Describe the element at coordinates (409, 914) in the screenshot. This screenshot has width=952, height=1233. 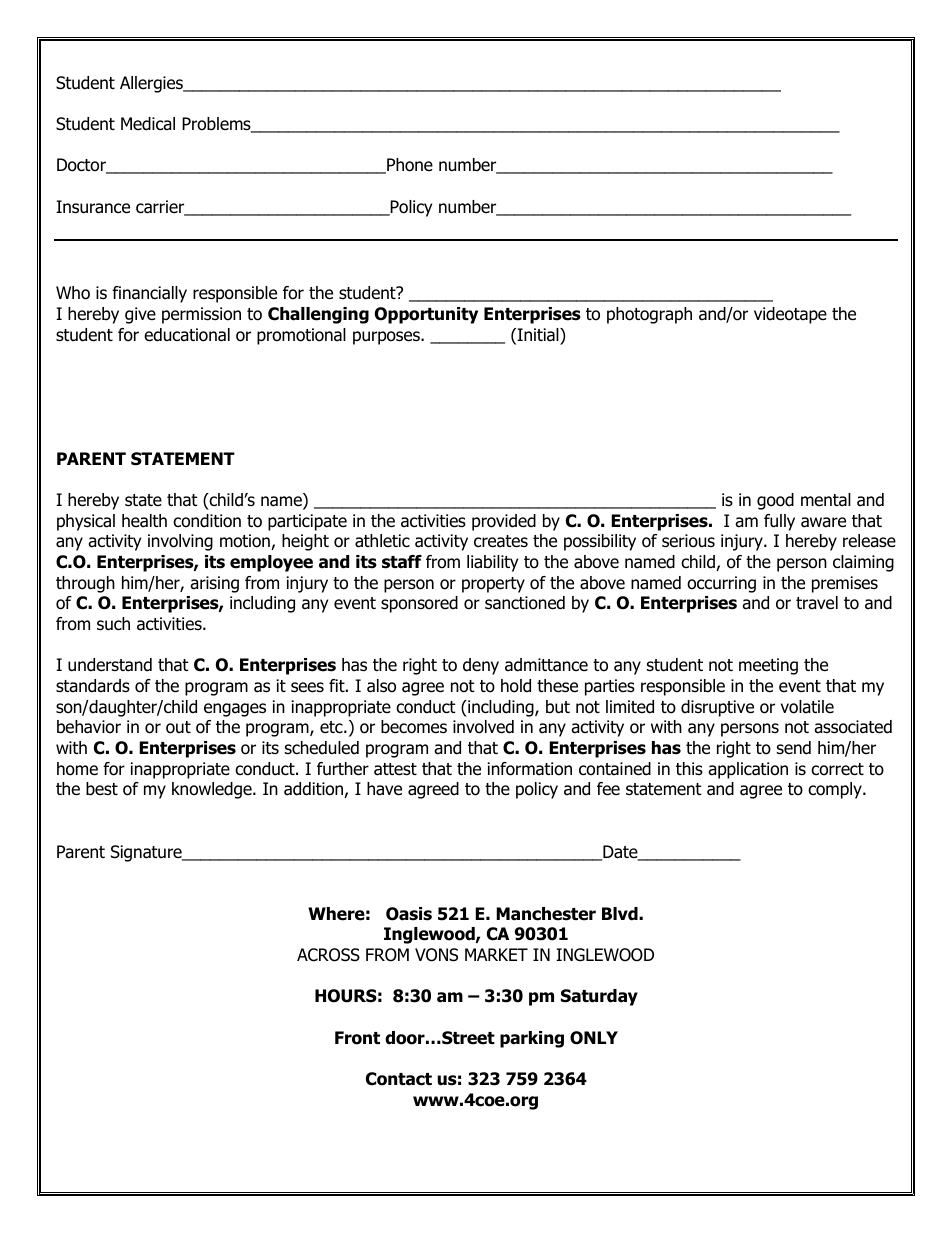
I see `Oasis` at that location.
